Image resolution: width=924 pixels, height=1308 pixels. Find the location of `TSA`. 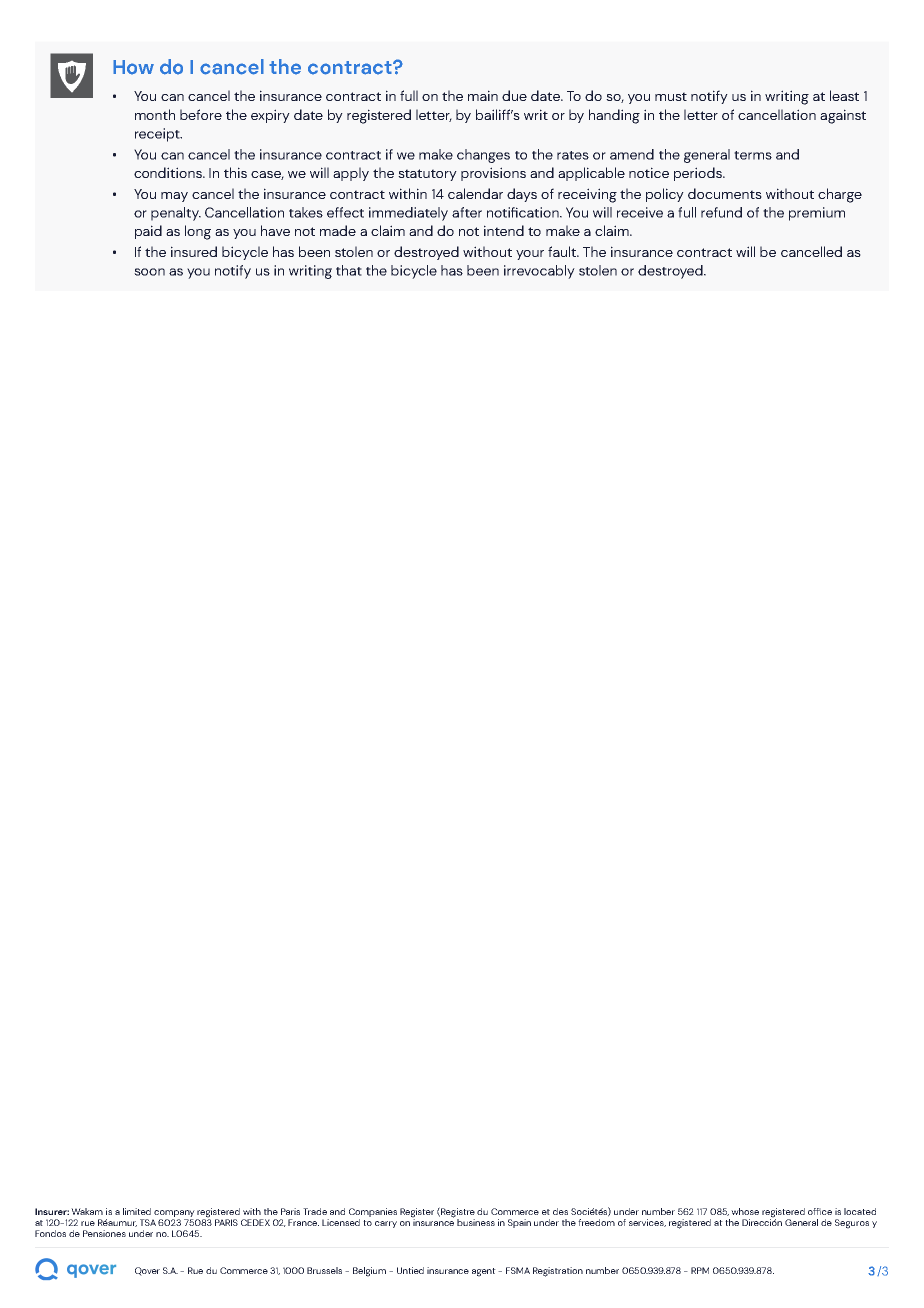

TSA is located at coordinates (148, 1222).
